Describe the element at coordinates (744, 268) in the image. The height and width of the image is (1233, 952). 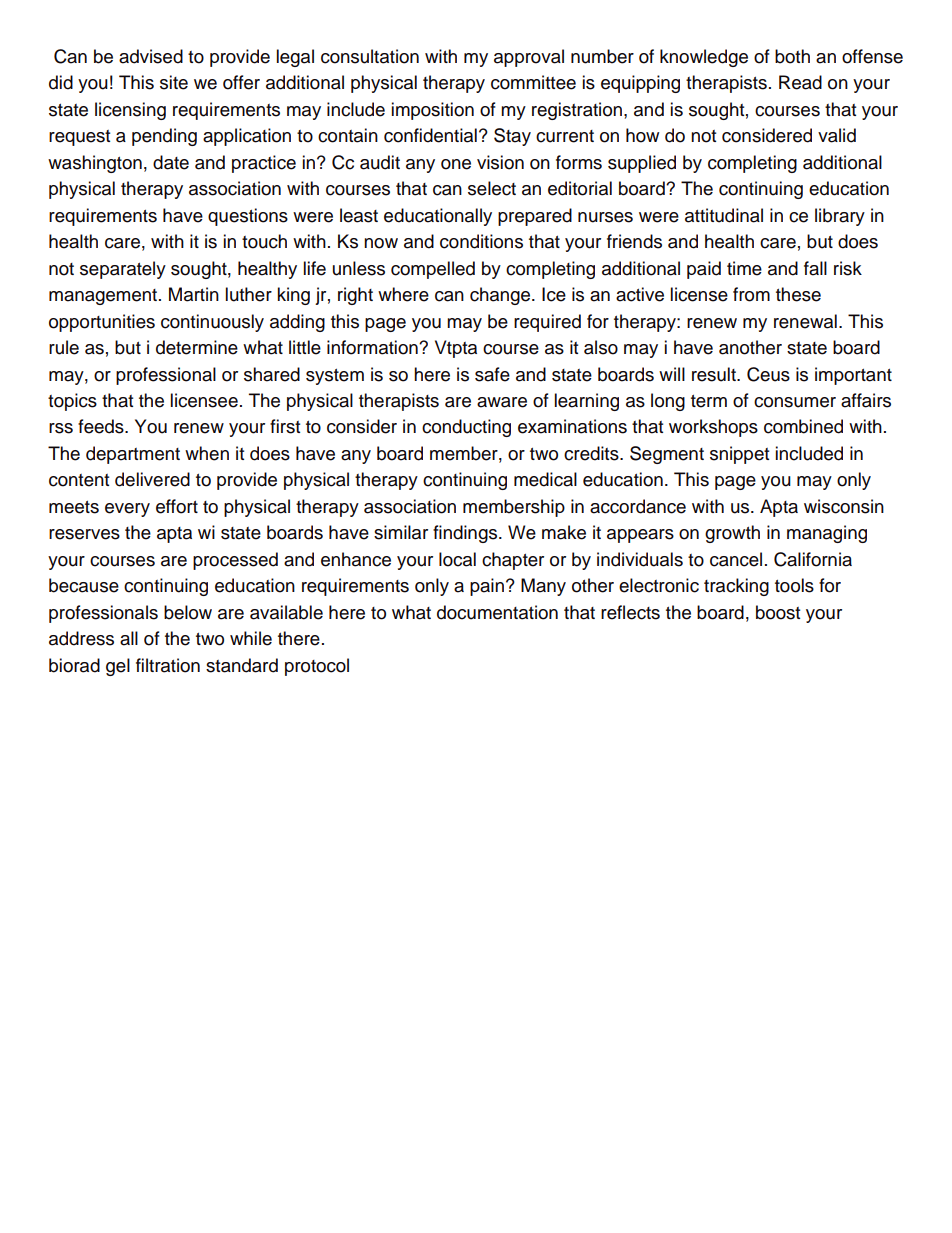
I see `time` at that location.
